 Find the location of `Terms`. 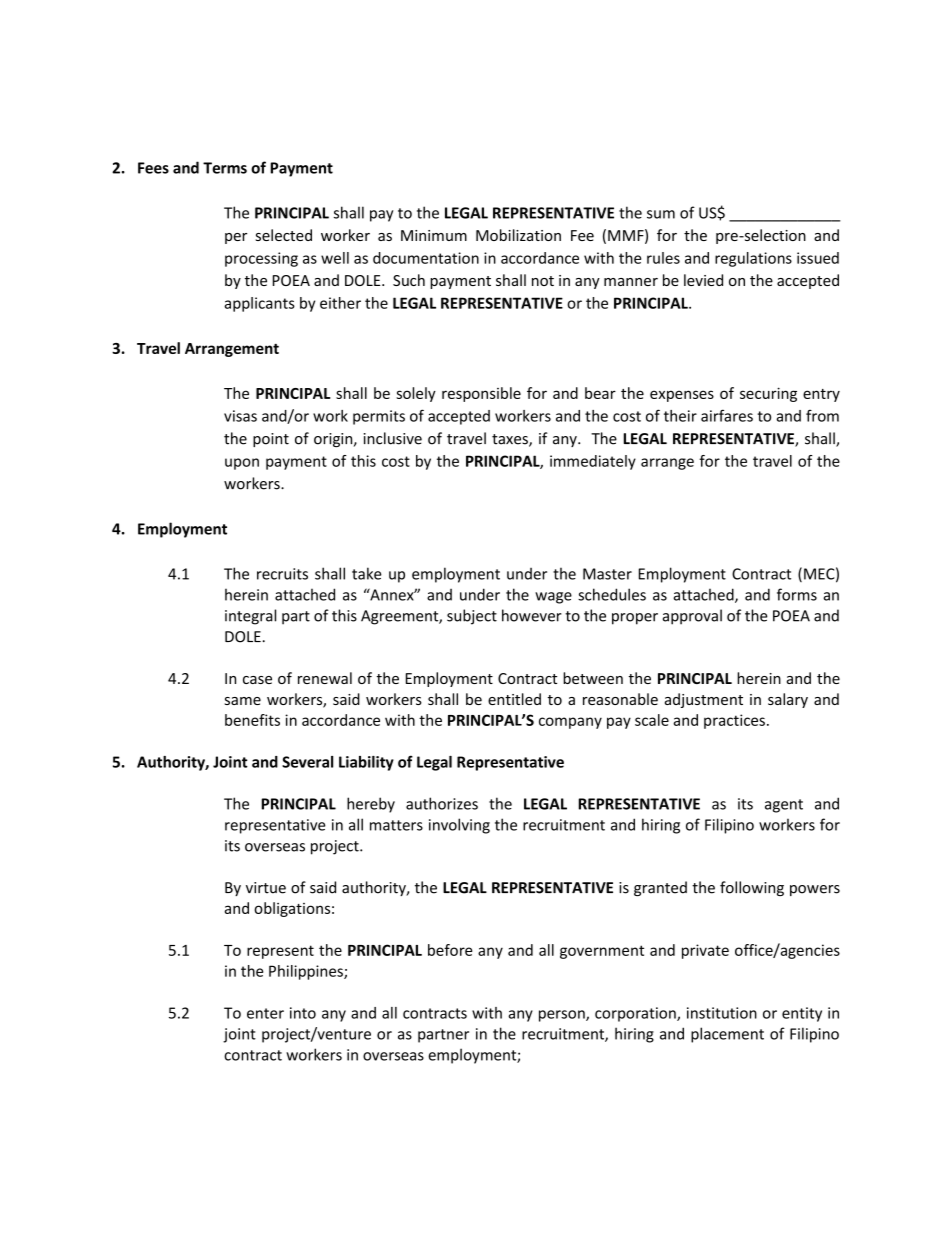

Terms is located at coordinates (225, 168).
